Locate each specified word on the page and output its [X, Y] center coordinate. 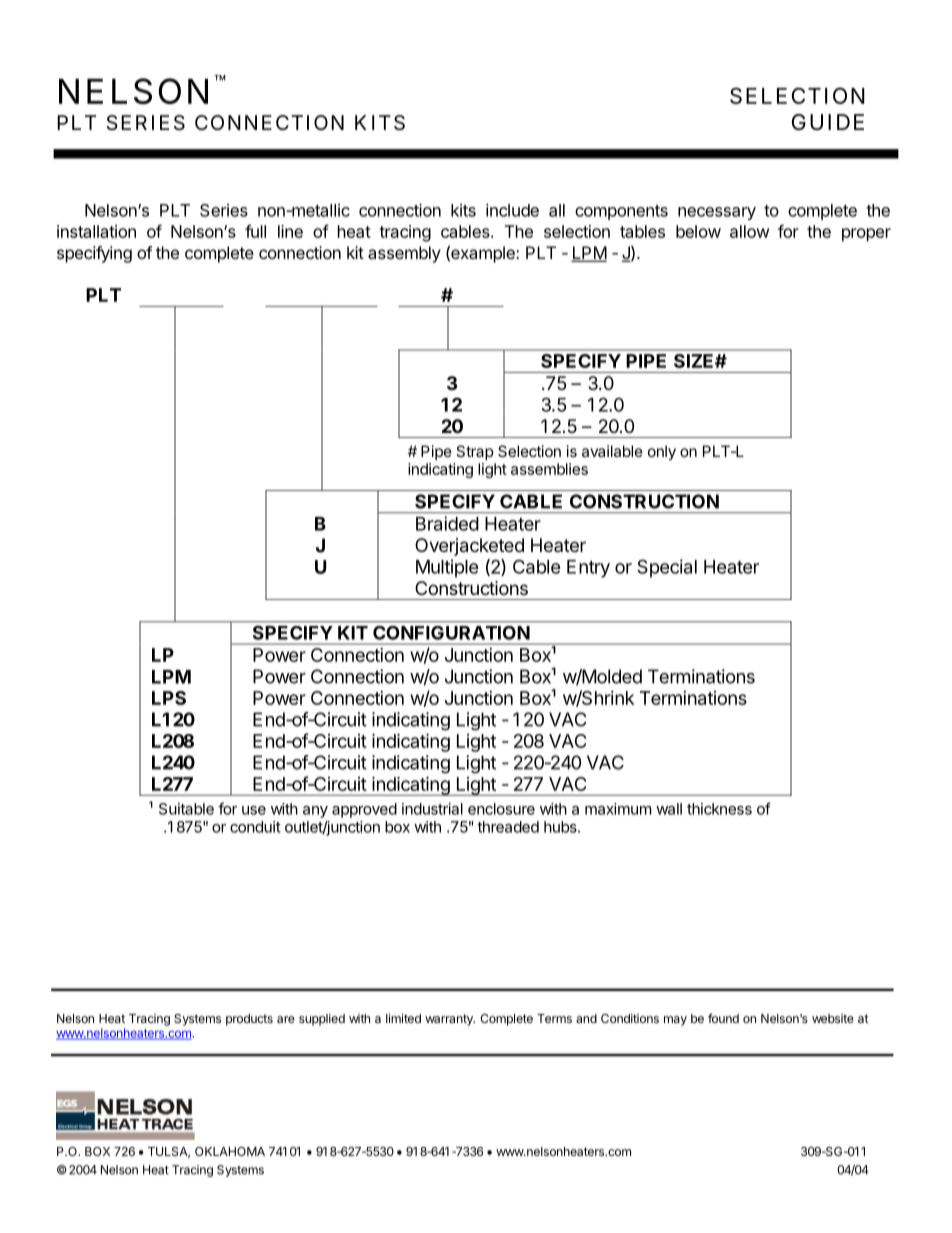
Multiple [447, 568]
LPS [169, 698]
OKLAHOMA [230, 1151]
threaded [508, 827]
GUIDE [828, 122]
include [512, 210]
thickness [719, 809]
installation [96, 231]
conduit [255, 827]
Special [667, 568]
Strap [475, 452]
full [255, 231]
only [662, 453]
